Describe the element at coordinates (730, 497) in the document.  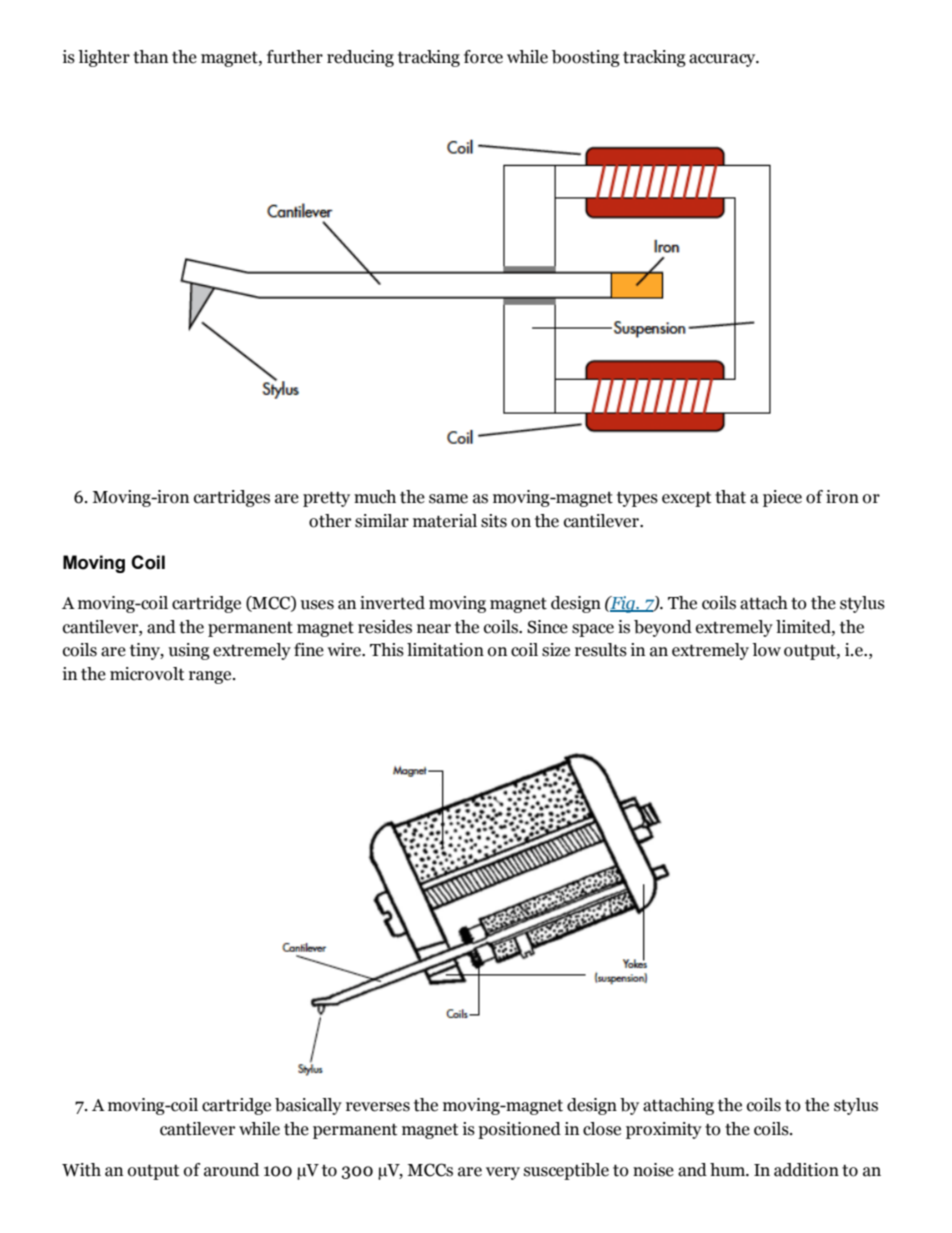
I see `that` at that location.
